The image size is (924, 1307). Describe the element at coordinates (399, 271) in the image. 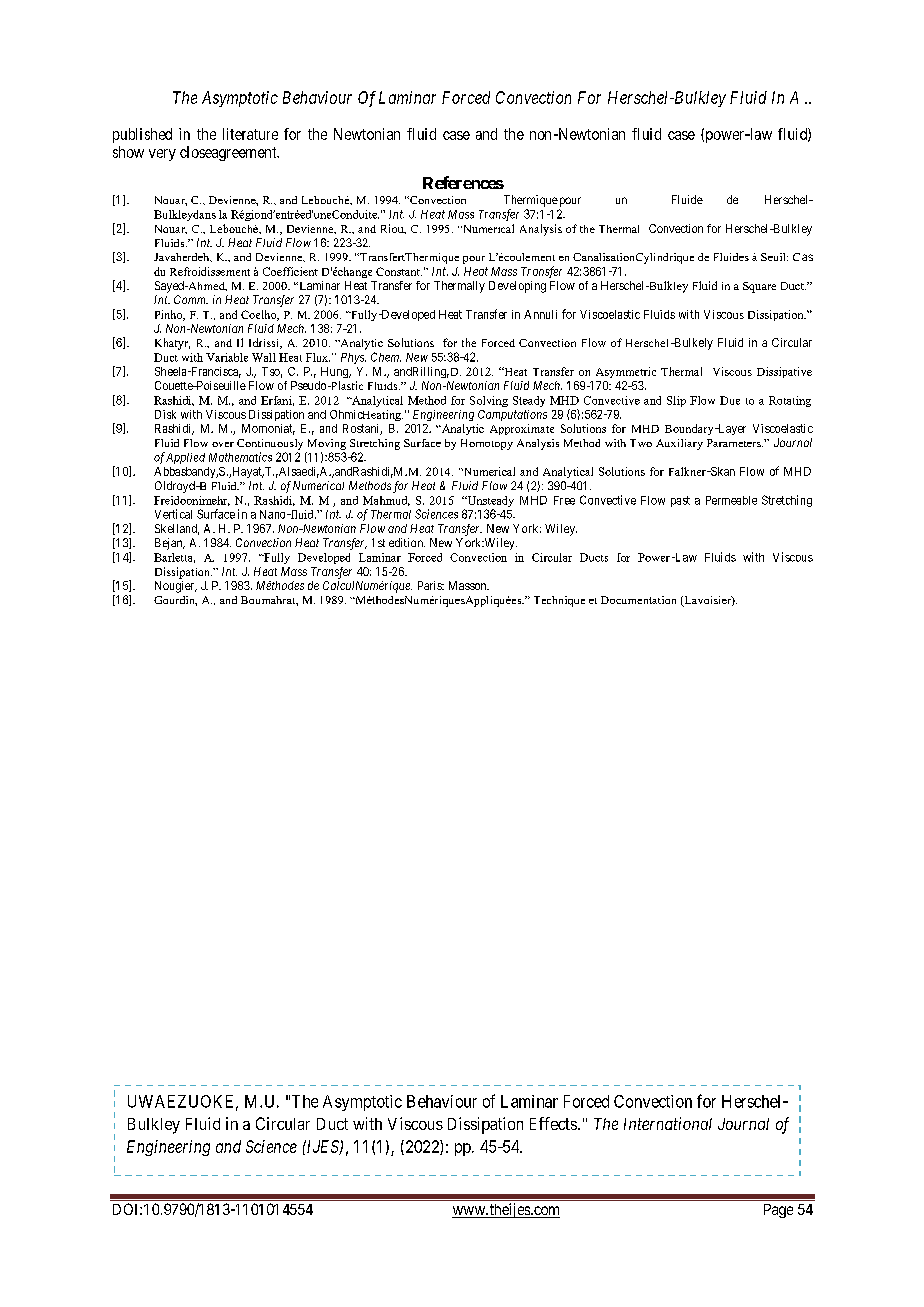

I see `Constant` at that location.
